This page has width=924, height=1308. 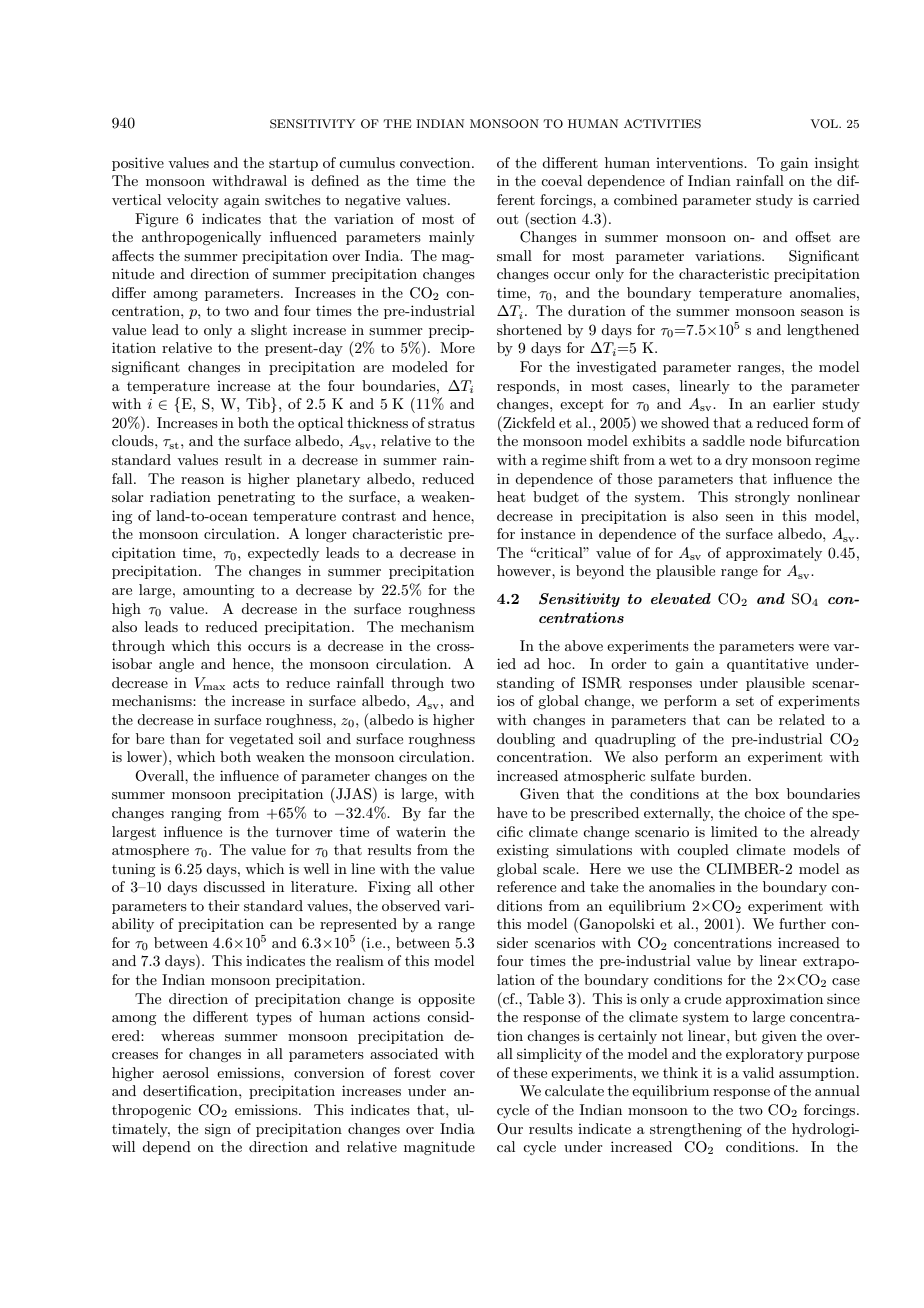 What do you see at coordinates (507, 219) in the page?
I see `out` at bounding box center [507, 219].
